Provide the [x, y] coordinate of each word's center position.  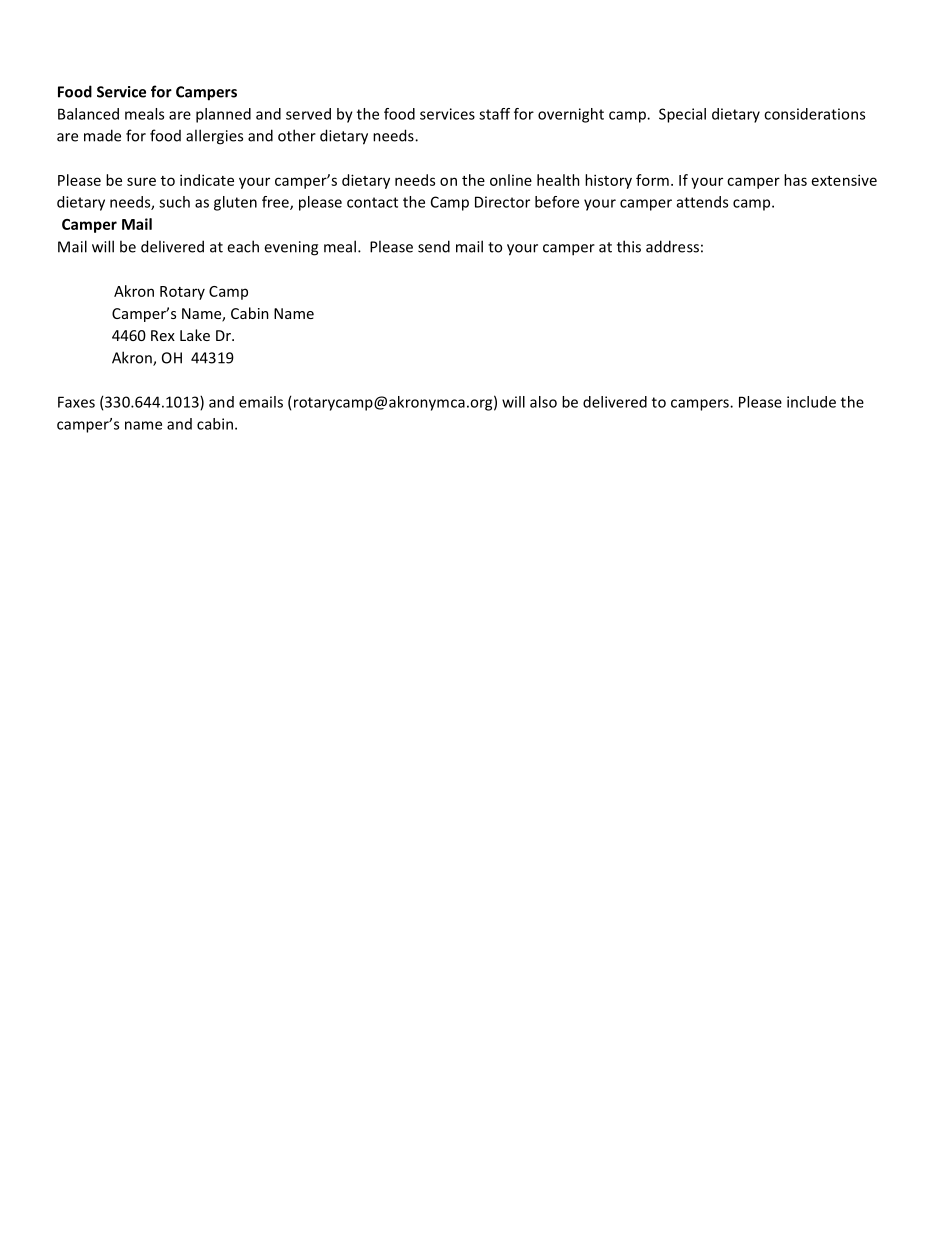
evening [291, 248]
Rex [163, 335]
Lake [195, 335]
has [795, 180]
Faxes [76, 402]
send [434, 246]
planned [223, 115]
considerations [814, 114]
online [511, 180]
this [629, 246]
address [672, 246]
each [243, 246]
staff [494, 114]
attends [702, 202]
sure [141, 181]
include [811, 402]
